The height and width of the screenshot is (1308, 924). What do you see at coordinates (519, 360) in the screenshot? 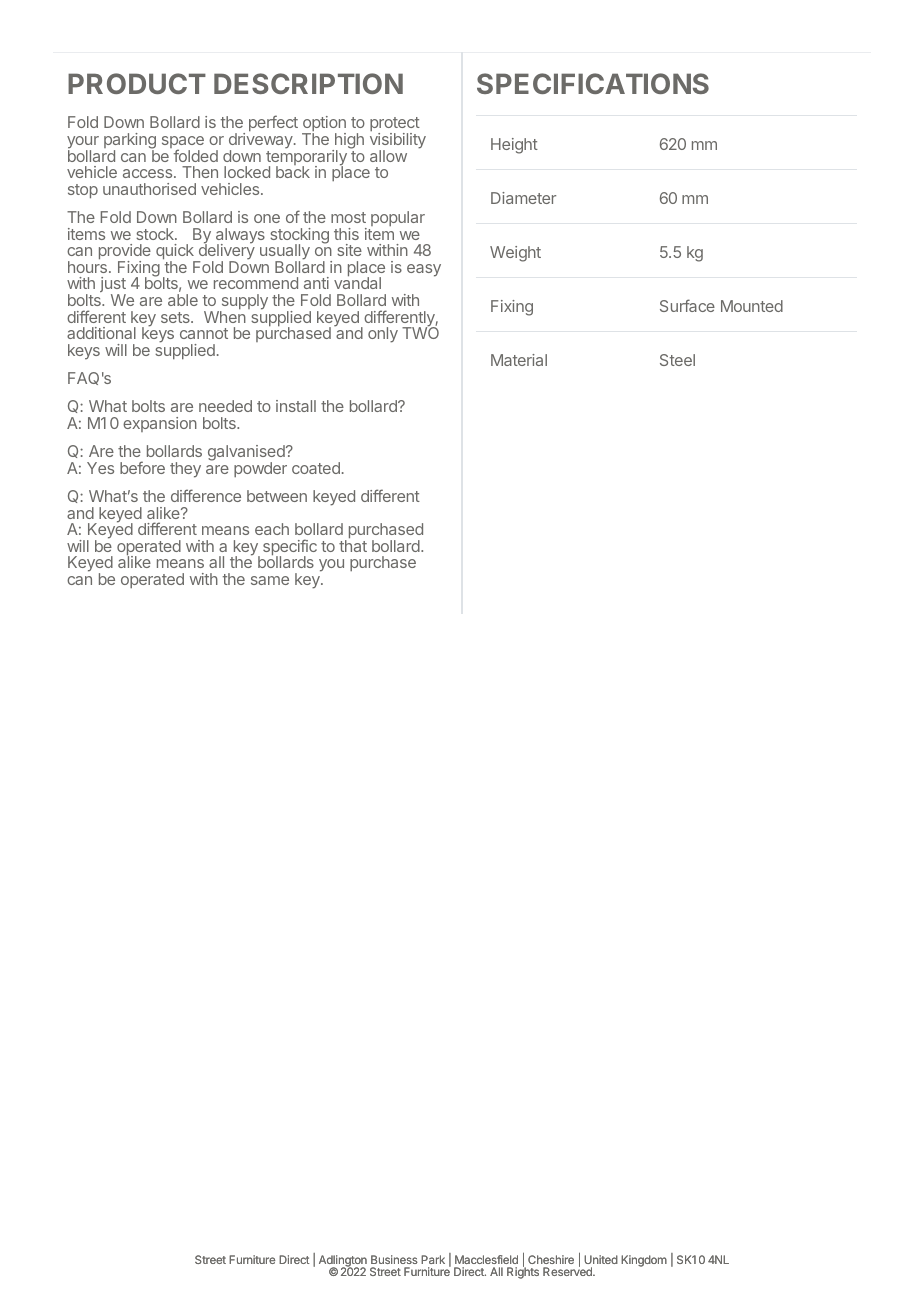
I see `Material` at bounding box center [519, 360].
